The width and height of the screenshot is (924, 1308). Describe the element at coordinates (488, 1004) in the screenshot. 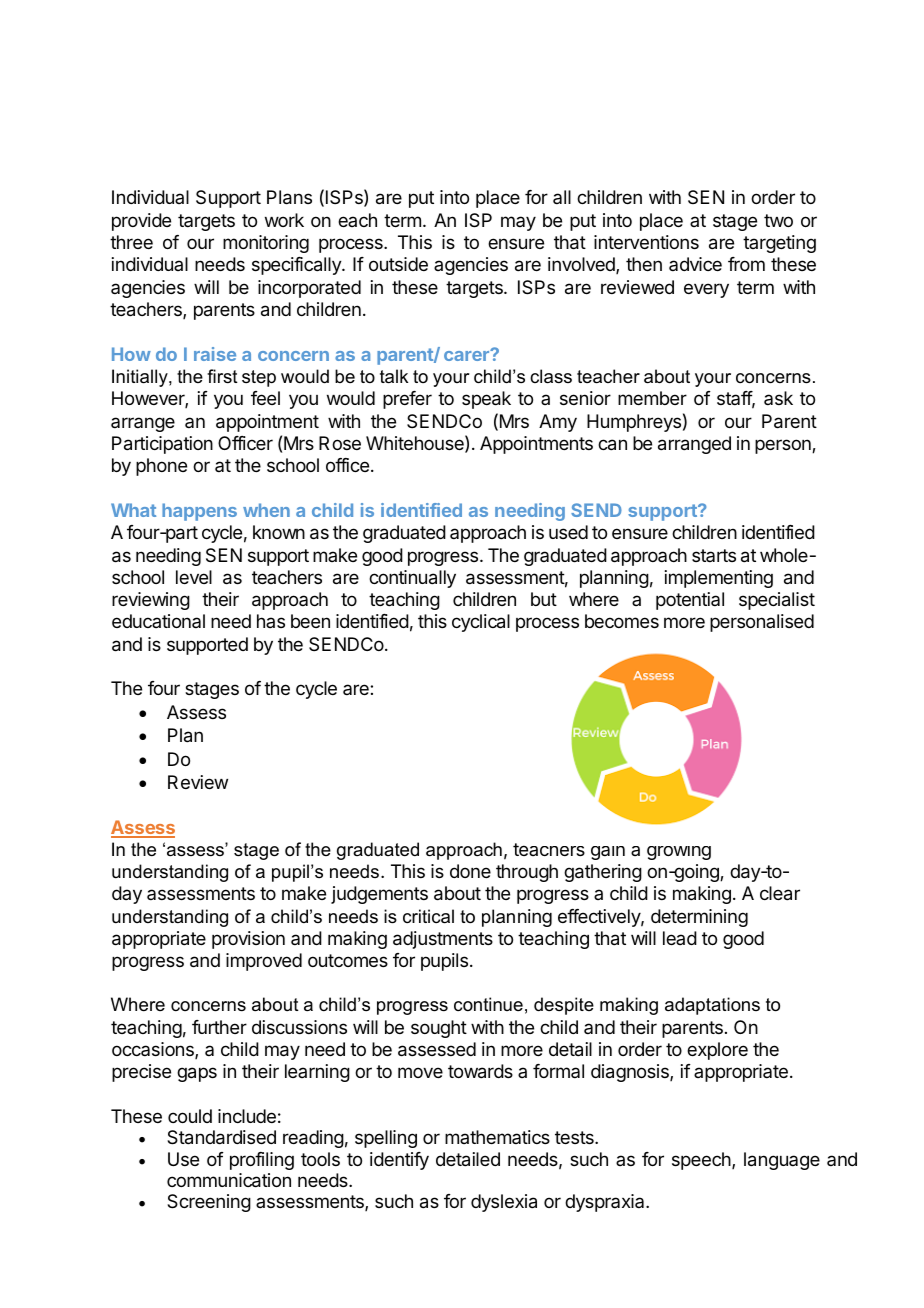

I see `continue` at that location.
